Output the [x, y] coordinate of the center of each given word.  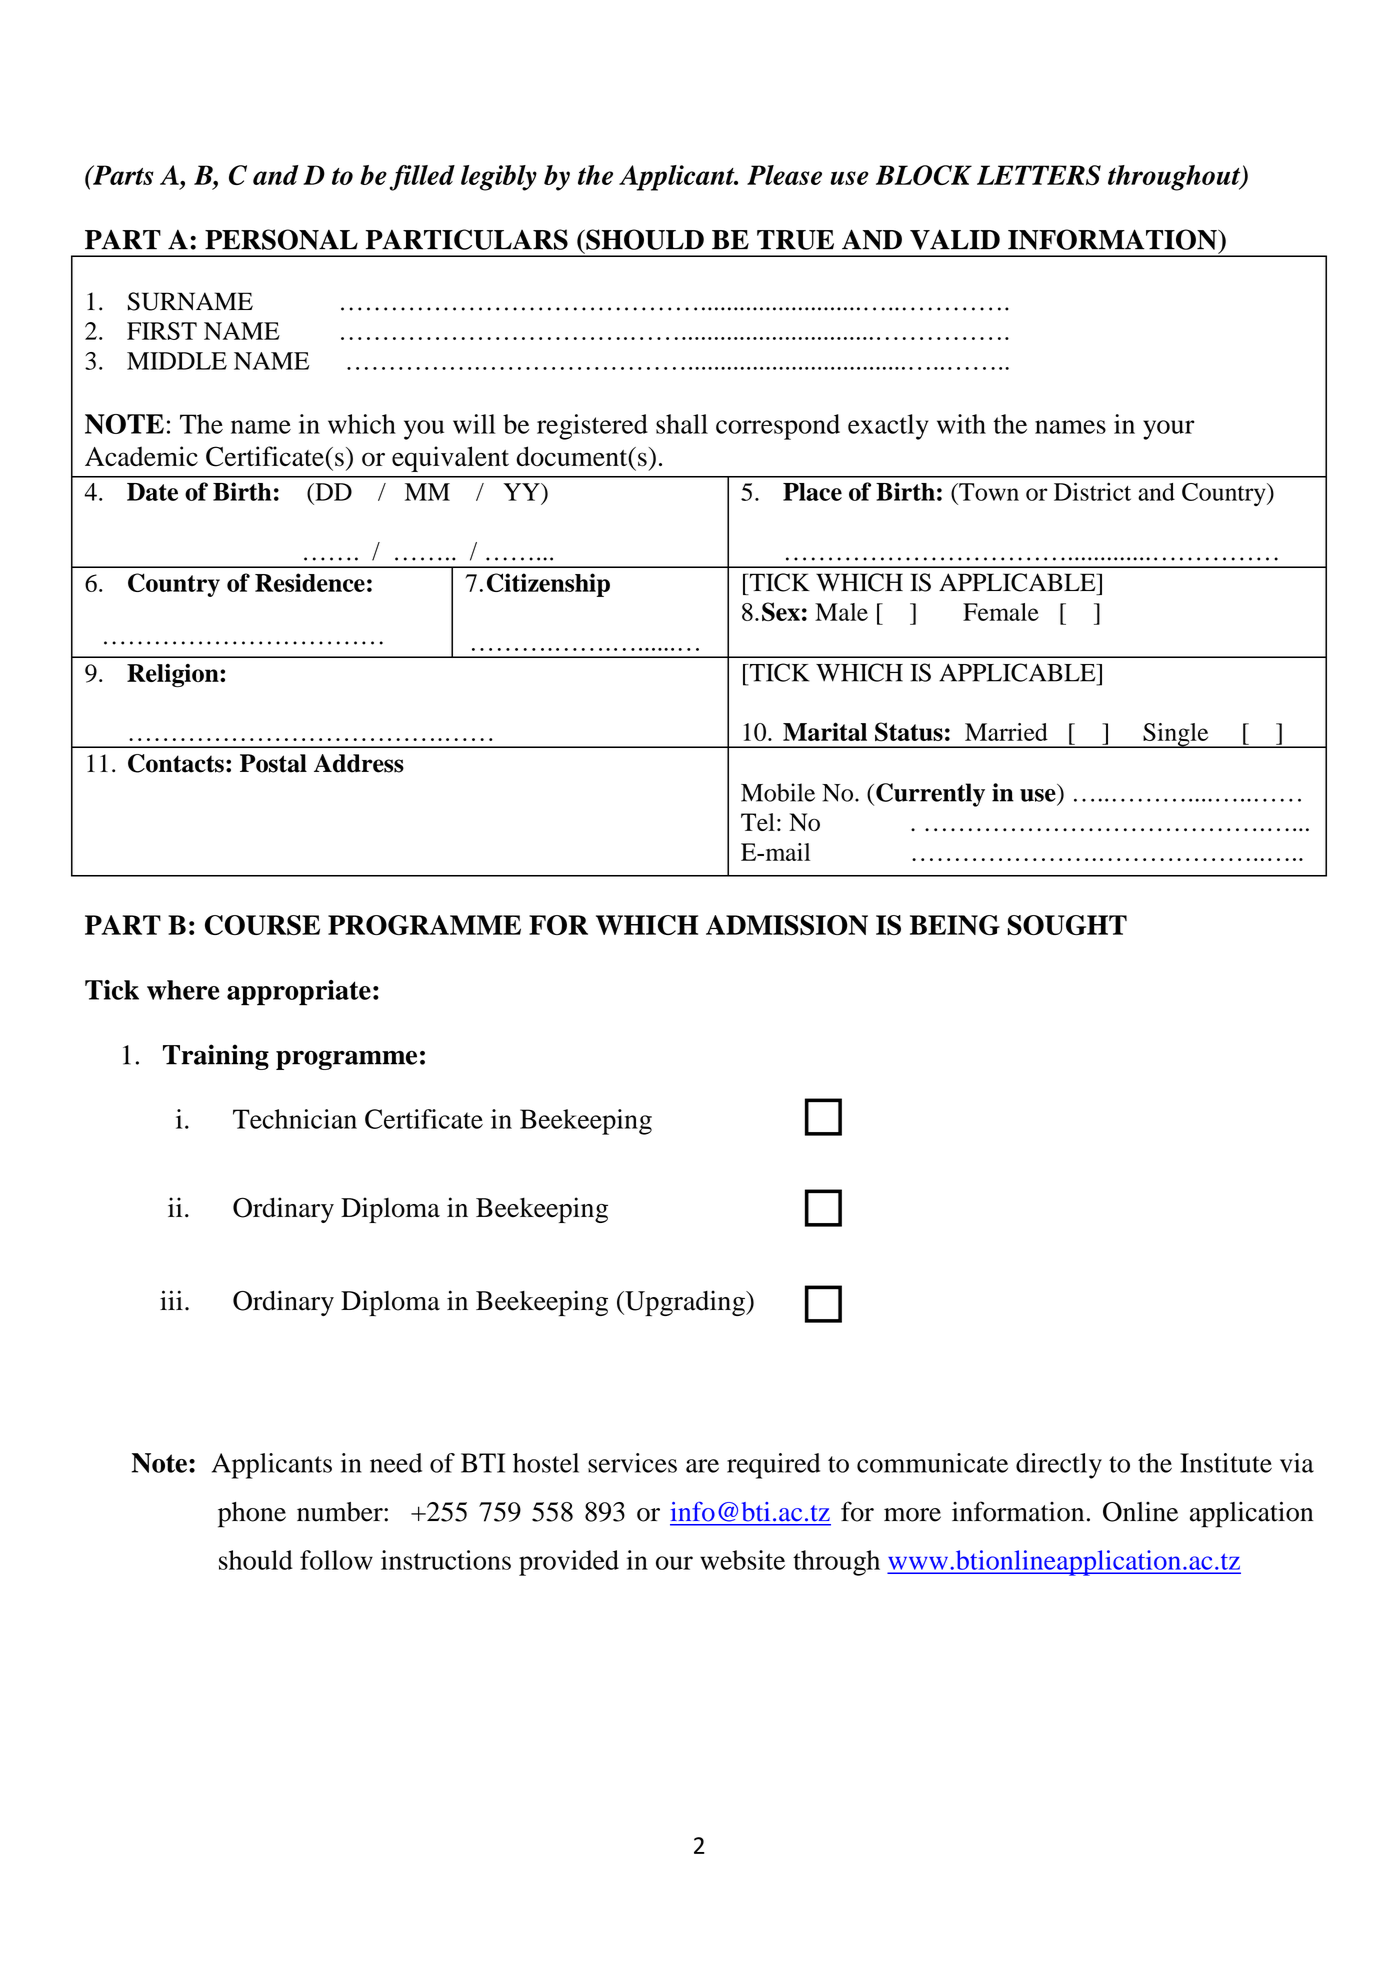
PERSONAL [281, 239]
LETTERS [1039, 175]
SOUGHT [1067, 925]
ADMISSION [787, 925]
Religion [174, 675]
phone [252, 1515]
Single [1176, 735]
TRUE [795, 240]
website [742, 1560]
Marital [825, 731]
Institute [1226, 1463]
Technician [295, 1119]
